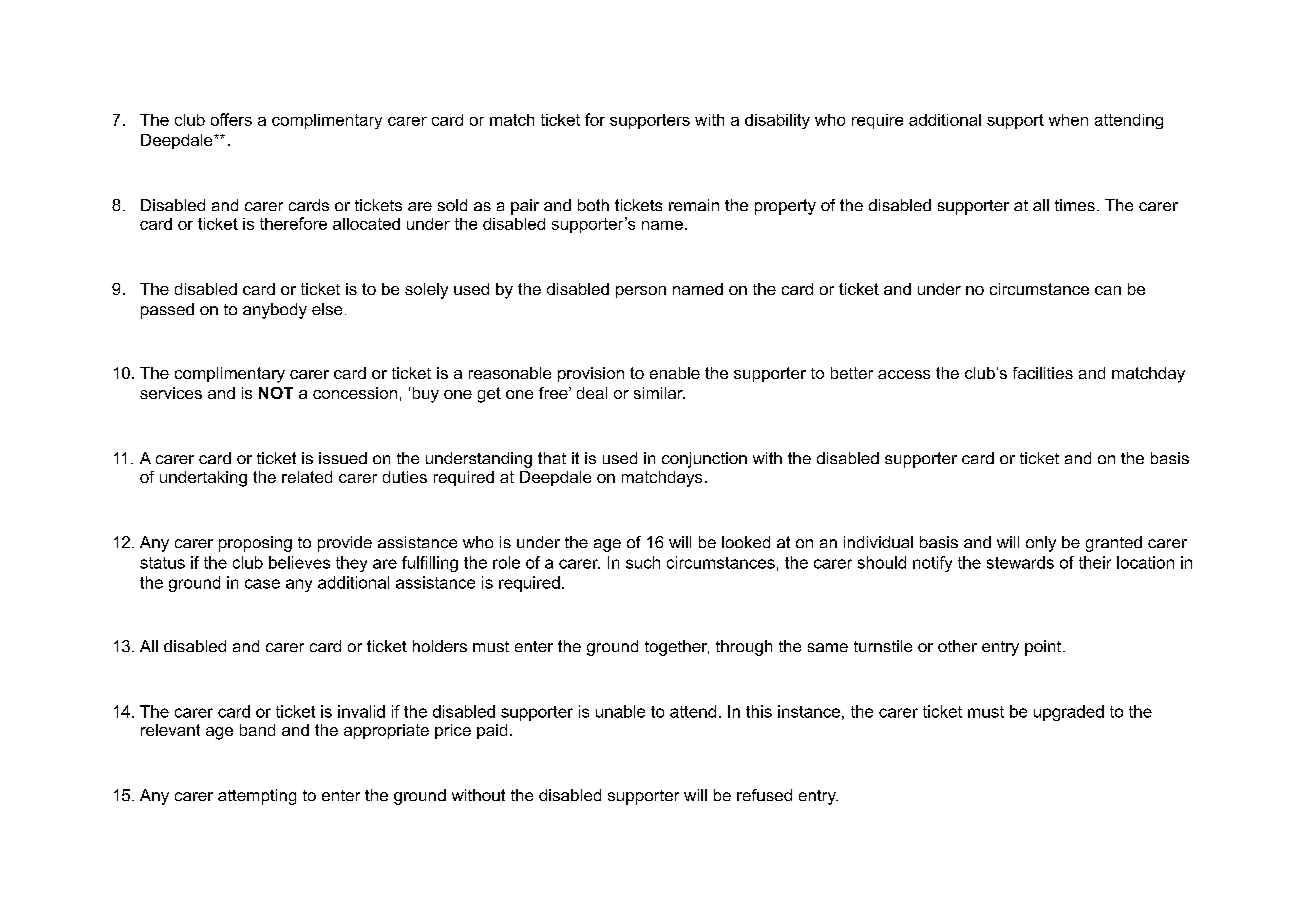 Image resolution: width=1308 pixels, height=924 pixels. I want to click on attempting, so click(257, 797).
